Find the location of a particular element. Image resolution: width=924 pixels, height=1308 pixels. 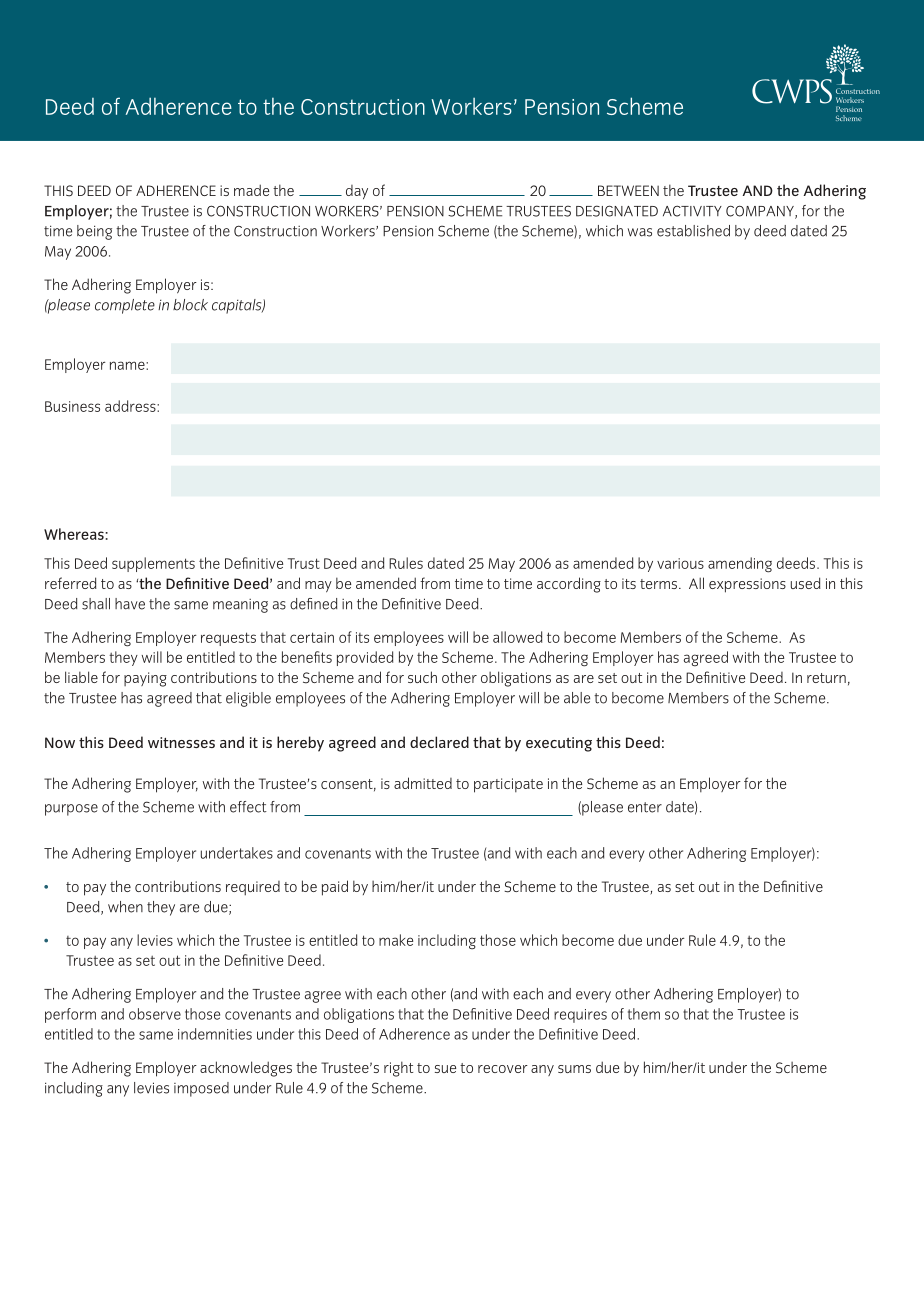

such is located at coordinates (422, 677).
